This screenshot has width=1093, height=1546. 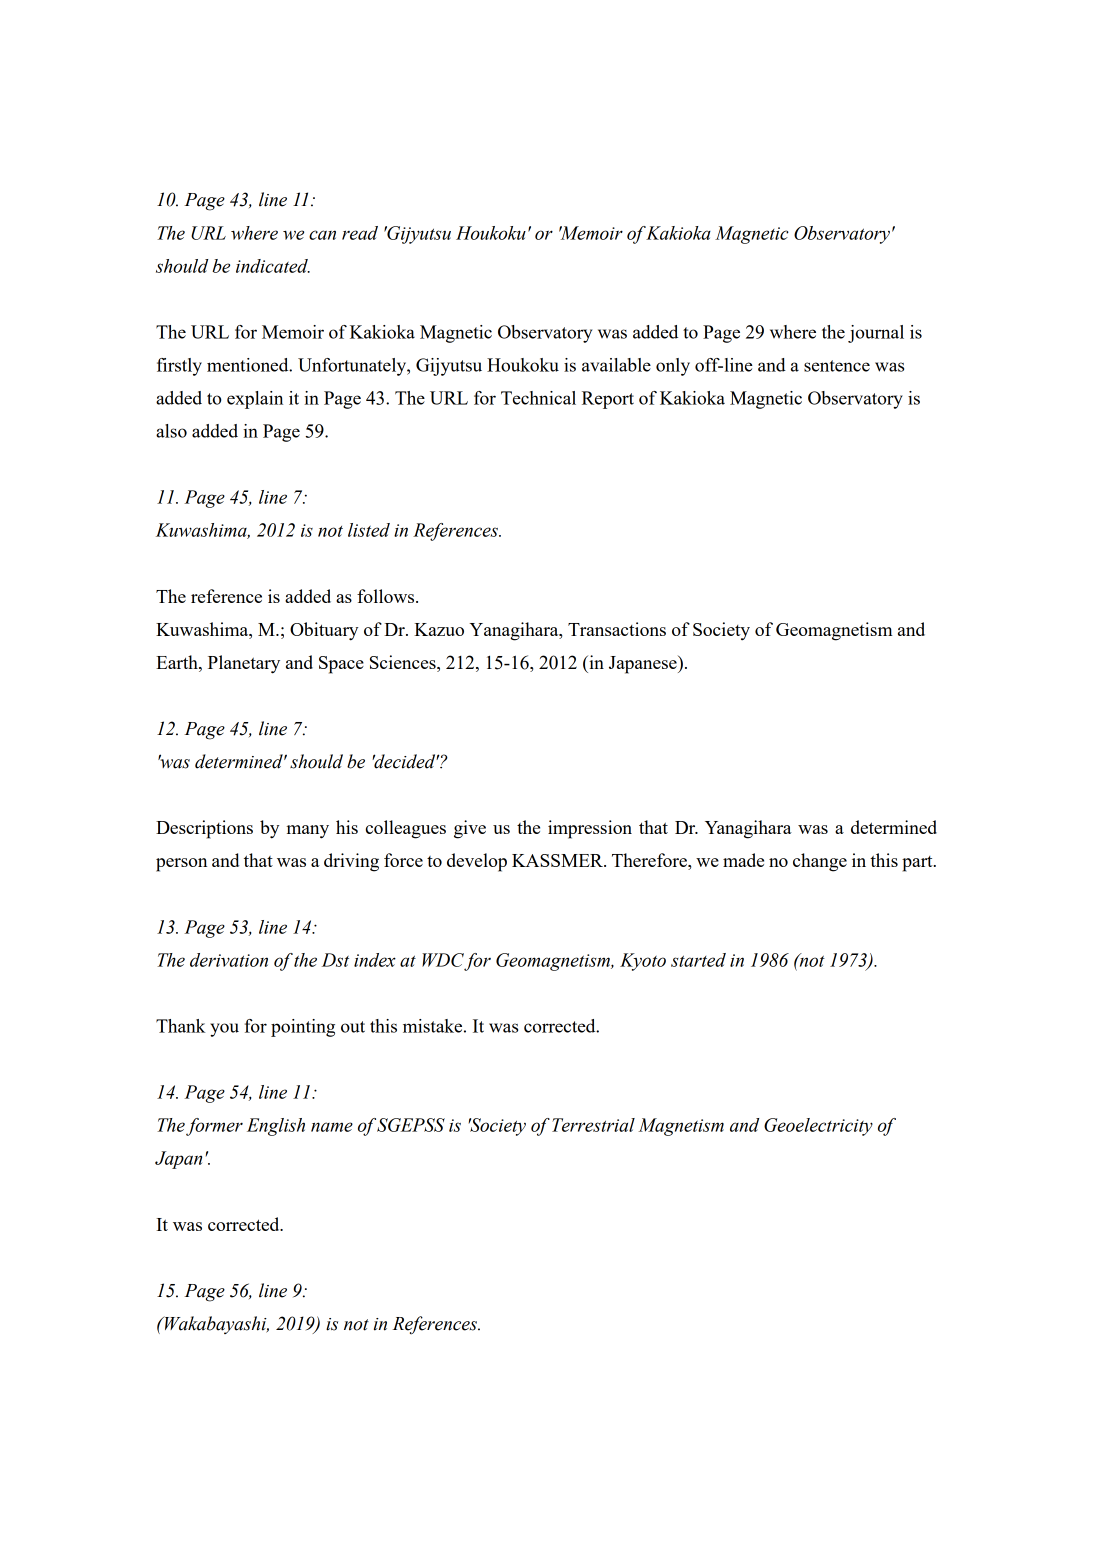 I want to click on Transactions, so click(x=617, y=629).
